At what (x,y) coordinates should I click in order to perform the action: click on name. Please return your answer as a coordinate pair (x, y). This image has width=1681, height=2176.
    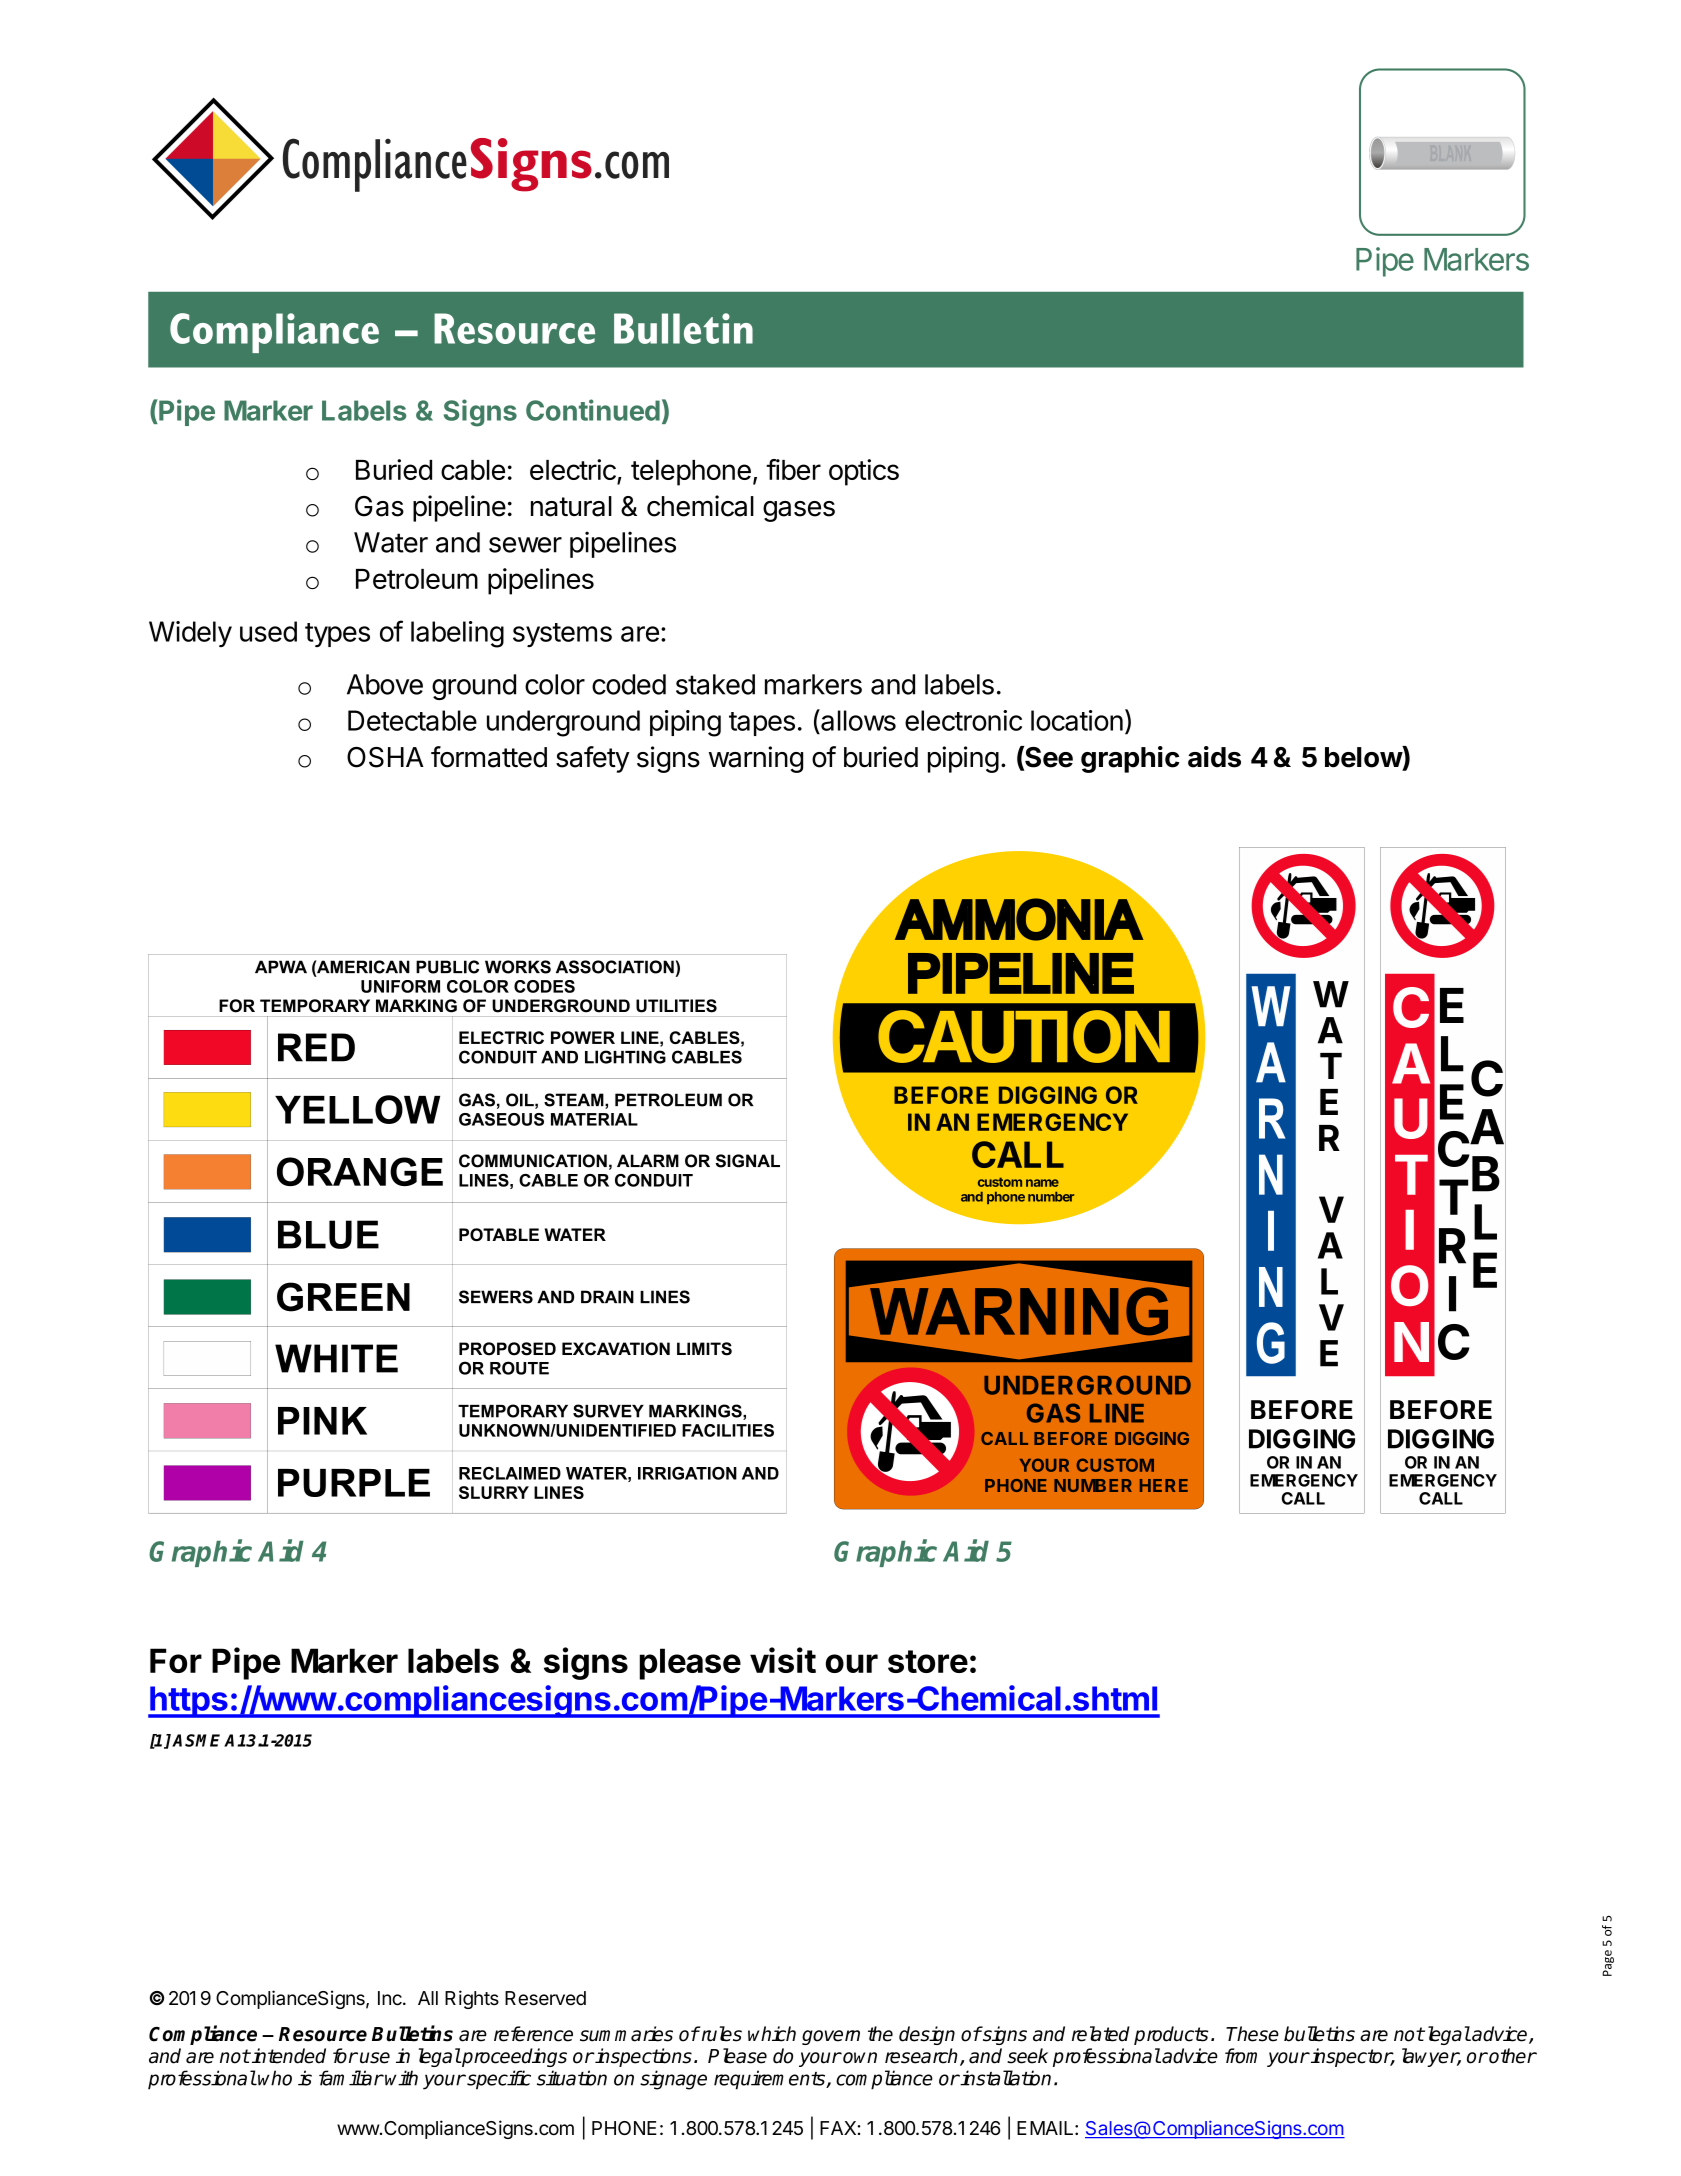
    Looking at the image, I should click on (1042, 1183).
